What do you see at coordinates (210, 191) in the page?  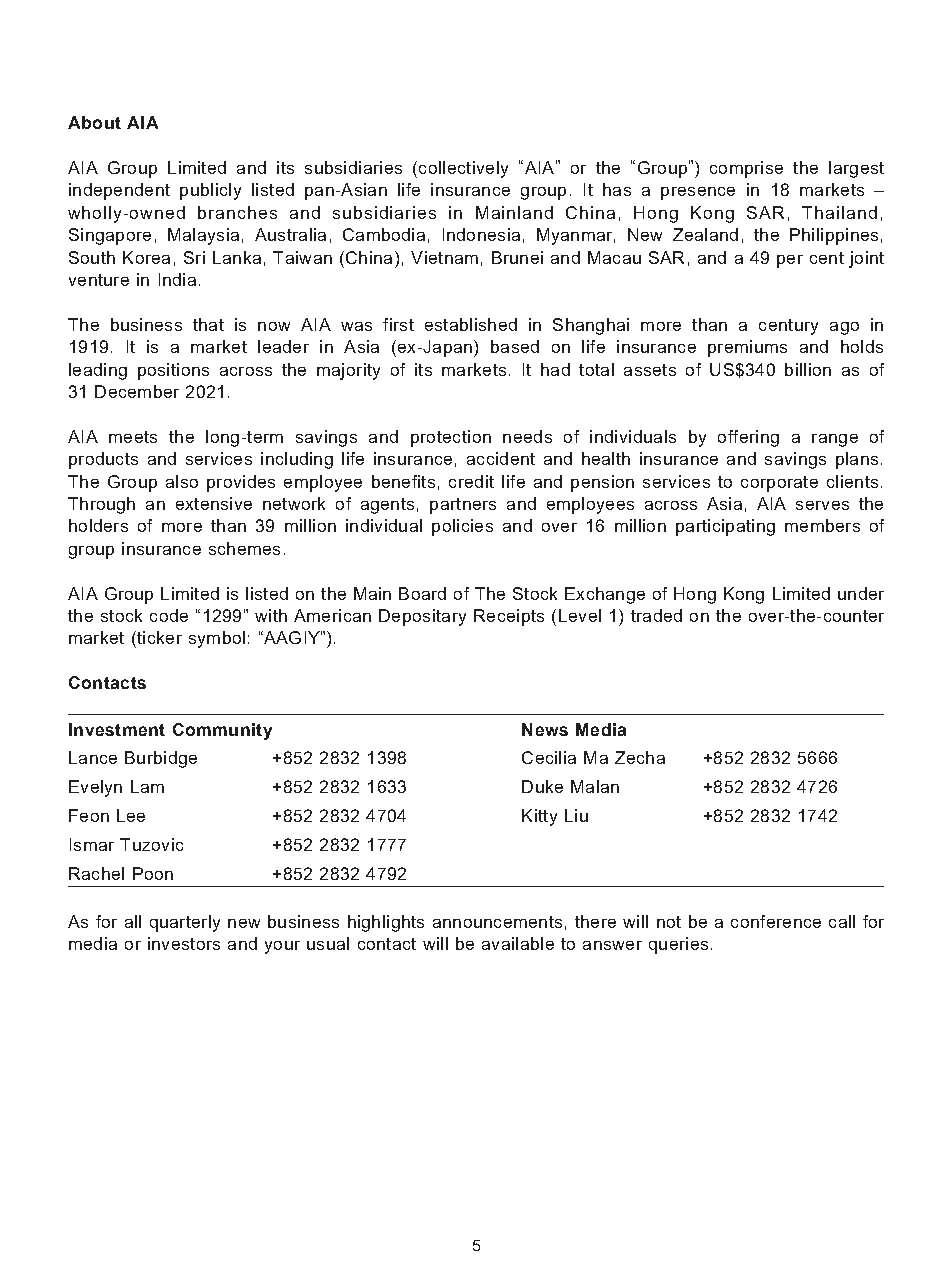 I see `publicly` at bounding box center [210, 191].
